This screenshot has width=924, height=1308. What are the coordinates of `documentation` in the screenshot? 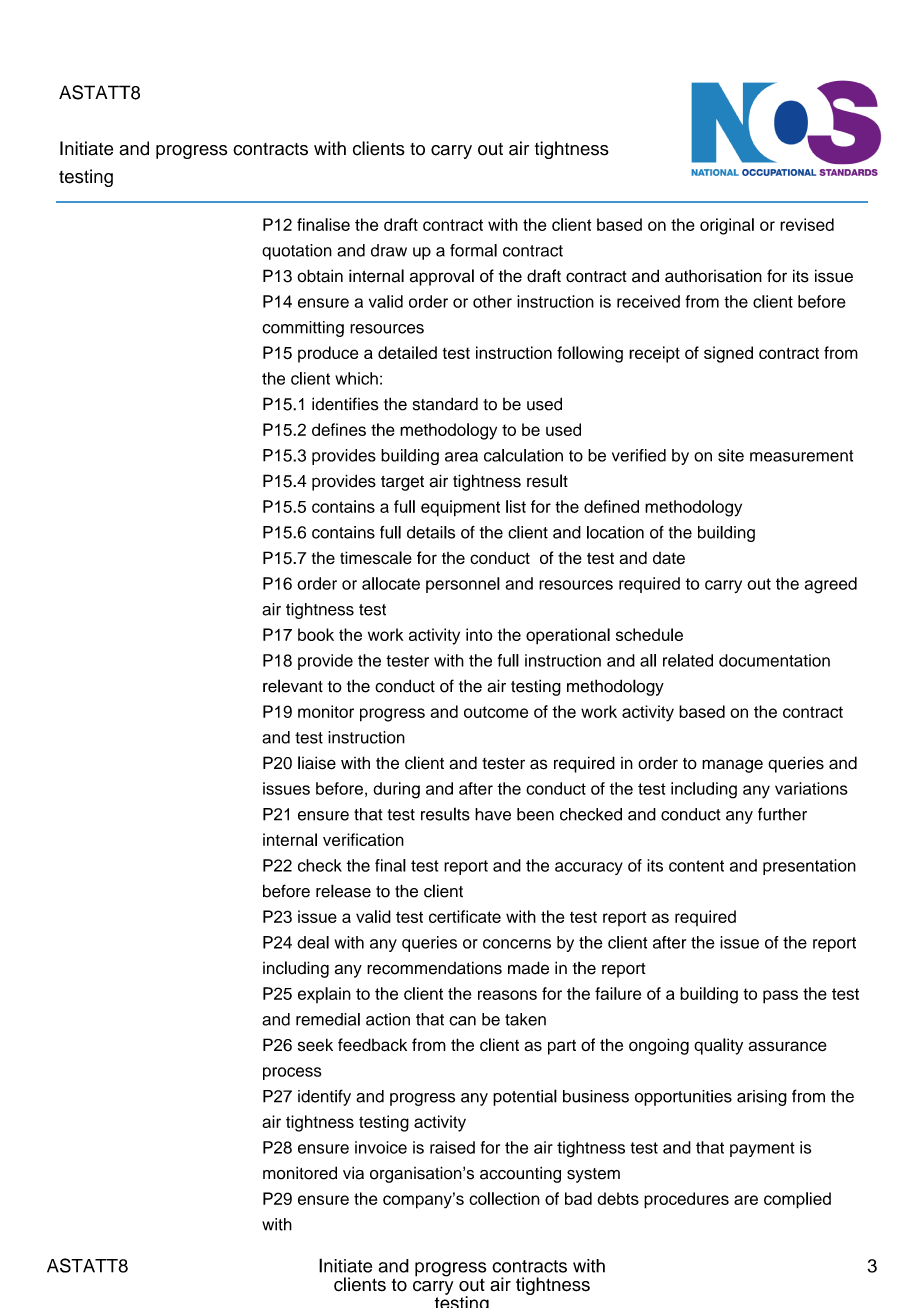 It's located at (774, 660).
